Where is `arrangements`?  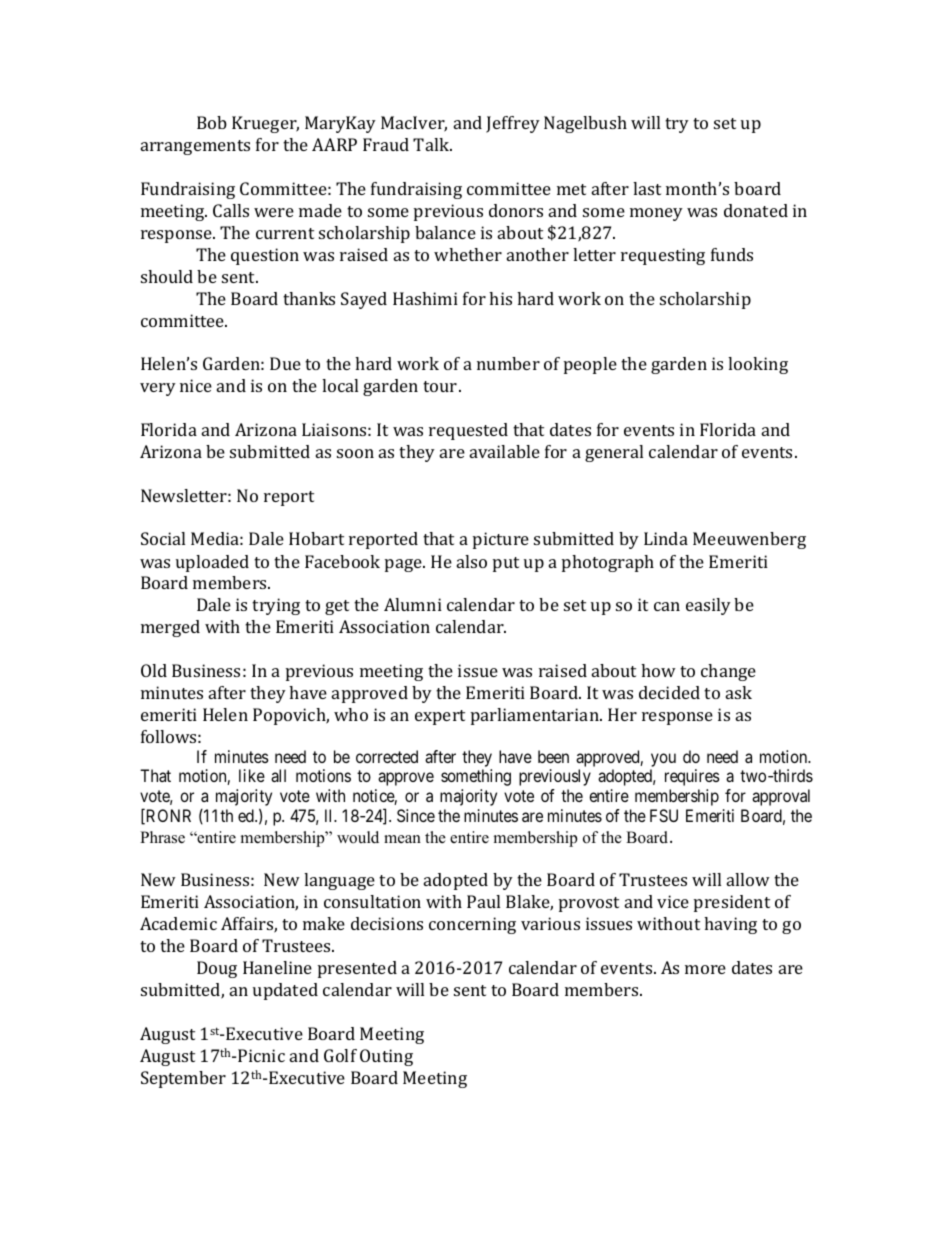 arrangements is located at coordinates (195, 147).
